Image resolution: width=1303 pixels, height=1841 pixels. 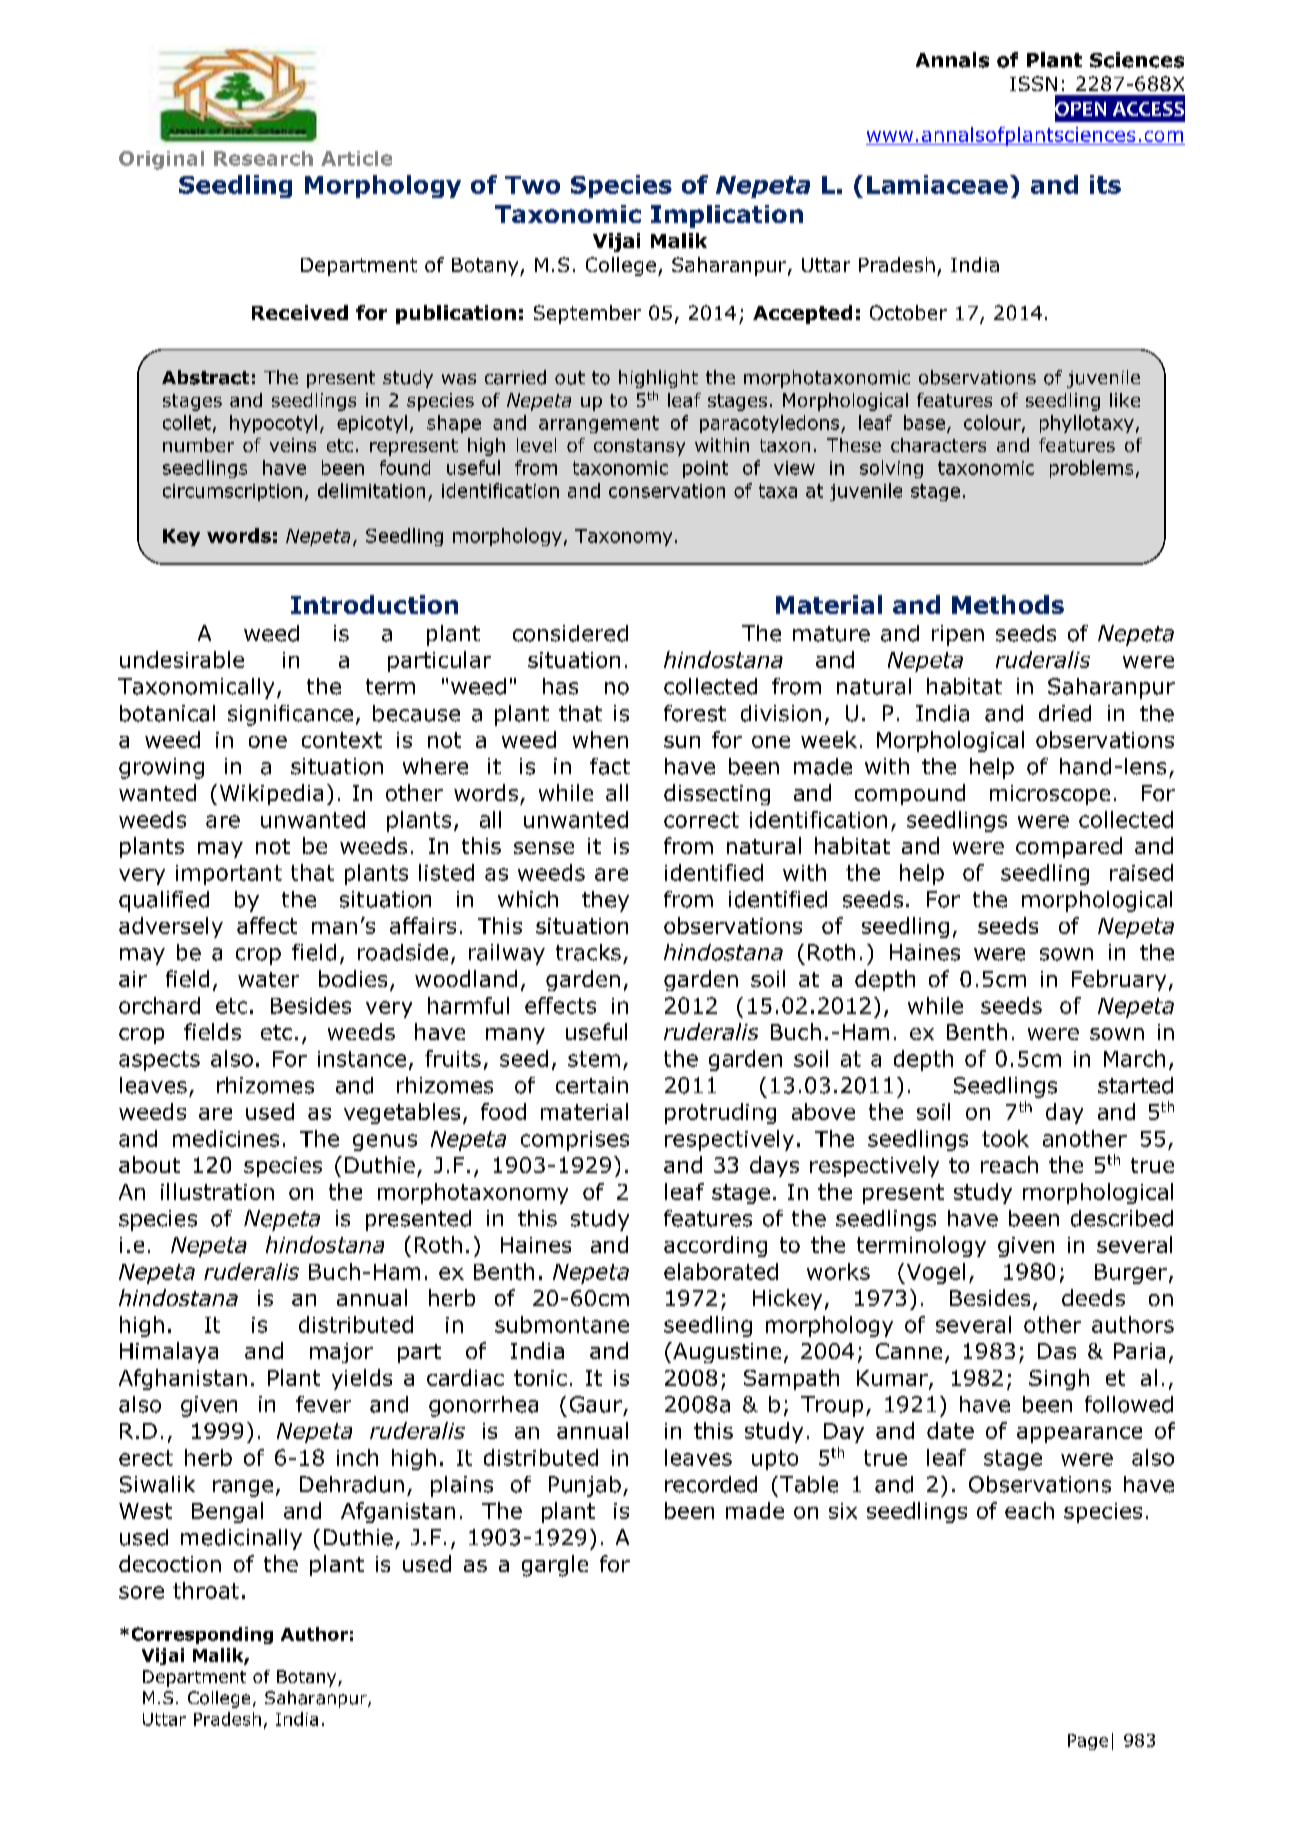 I want to click on elaborated, so click(x=721, y=1271).
